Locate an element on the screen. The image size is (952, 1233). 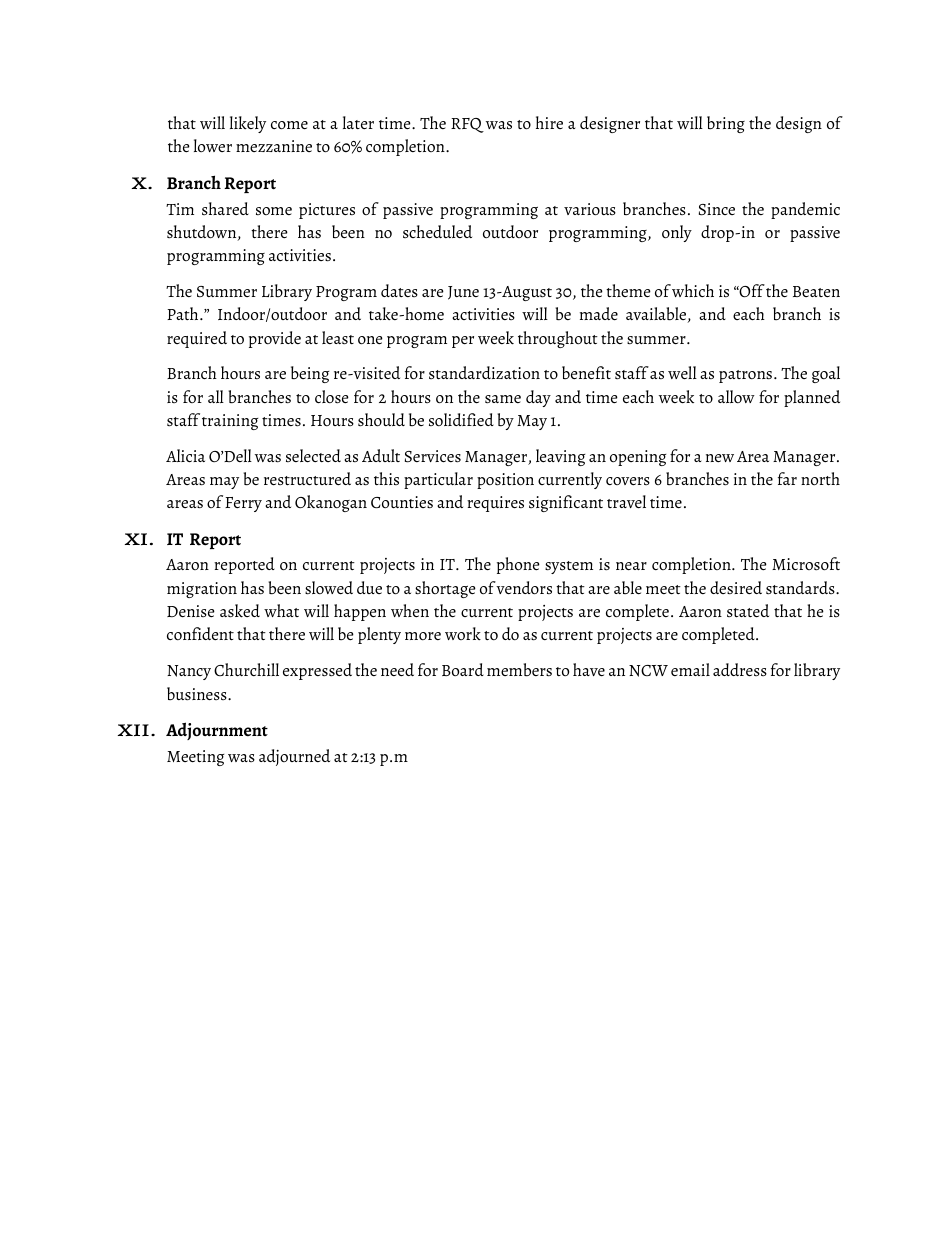
allow is located at coordinates (736, 396).
